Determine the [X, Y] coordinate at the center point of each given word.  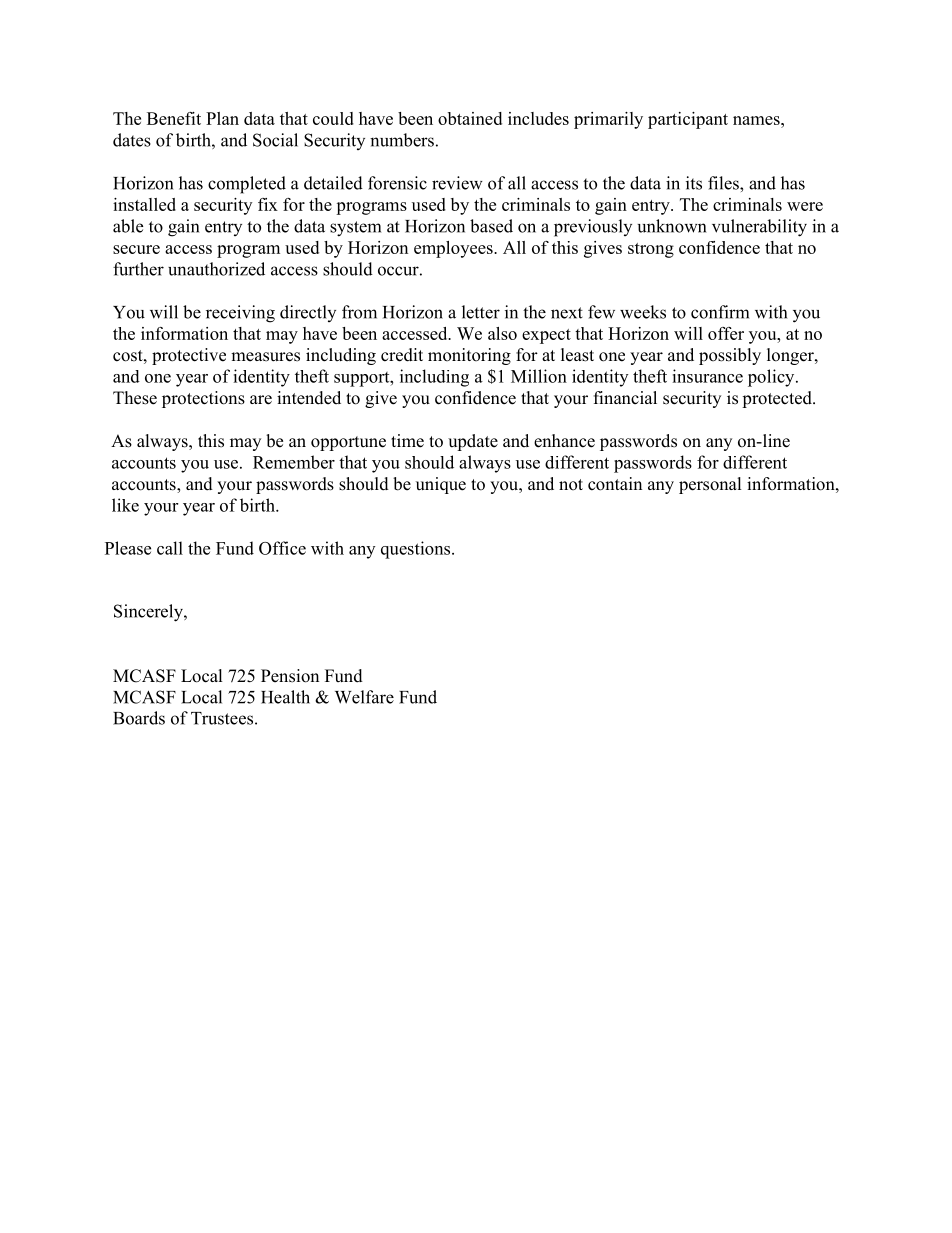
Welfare [364, 697]
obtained [470, 118]
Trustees [222, 718]
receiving [240, 314]
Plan [222, 118]
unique [441, 485]
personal [710, 485]
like [125, 505]
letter [481, 312]
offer [726, 333]
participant [688, 120]
